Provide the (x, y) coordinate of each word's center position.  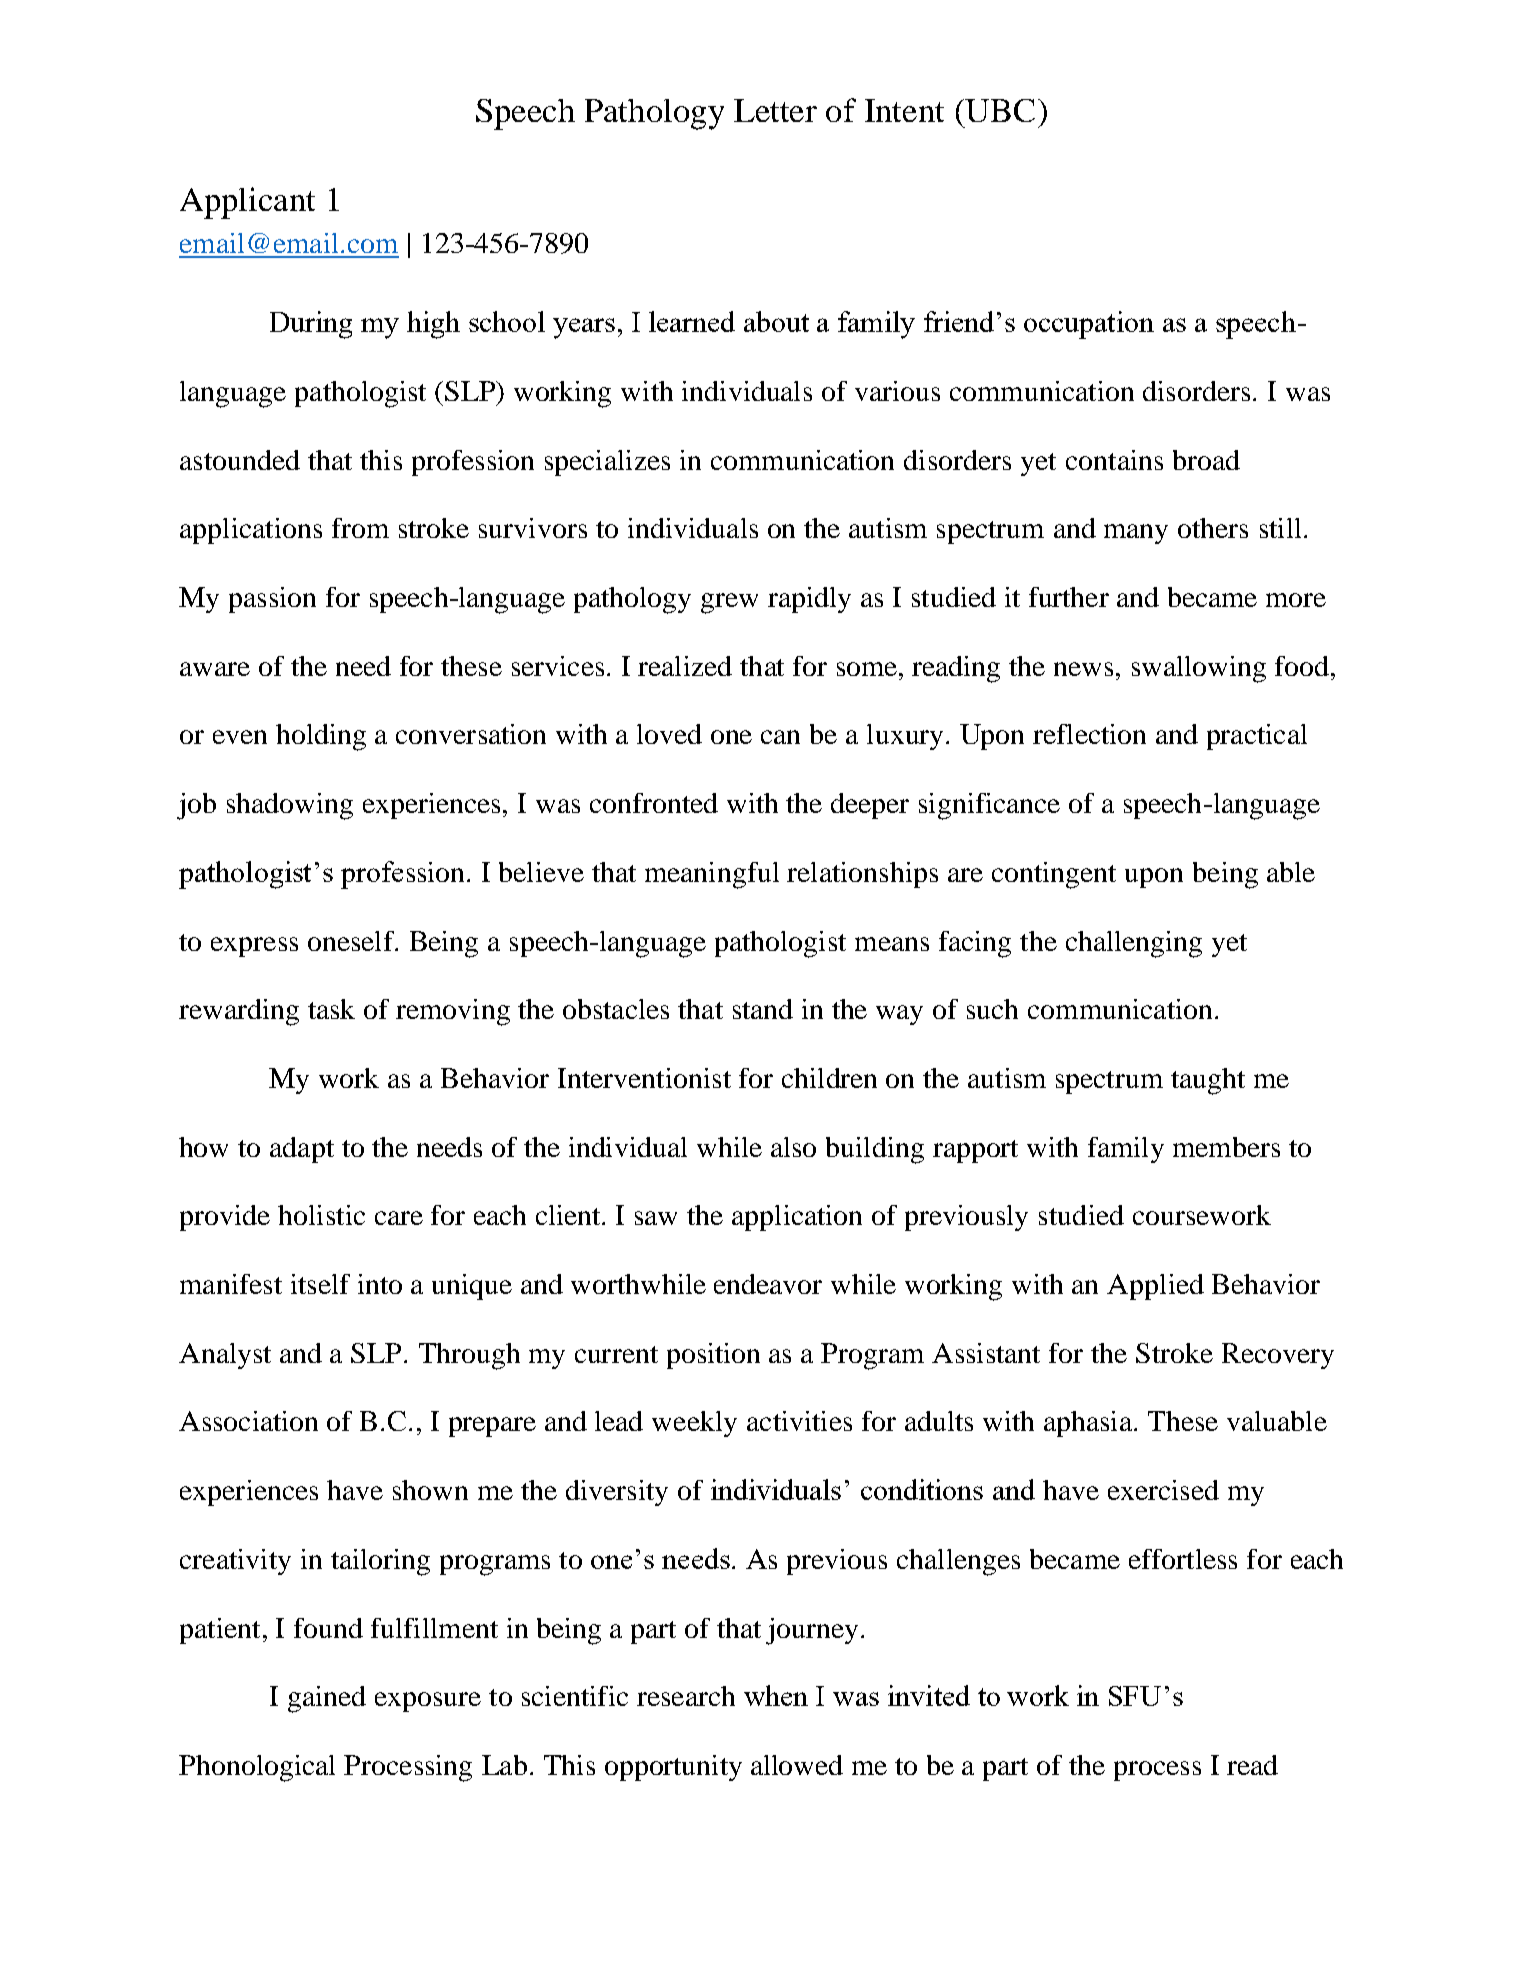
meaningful (712, 875)
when (776, 1695)
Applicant (247, 203)
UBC (999, 110)
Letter (775, 110)
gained (327, 1699)
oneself (352, 941)
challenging (1134, 944)
